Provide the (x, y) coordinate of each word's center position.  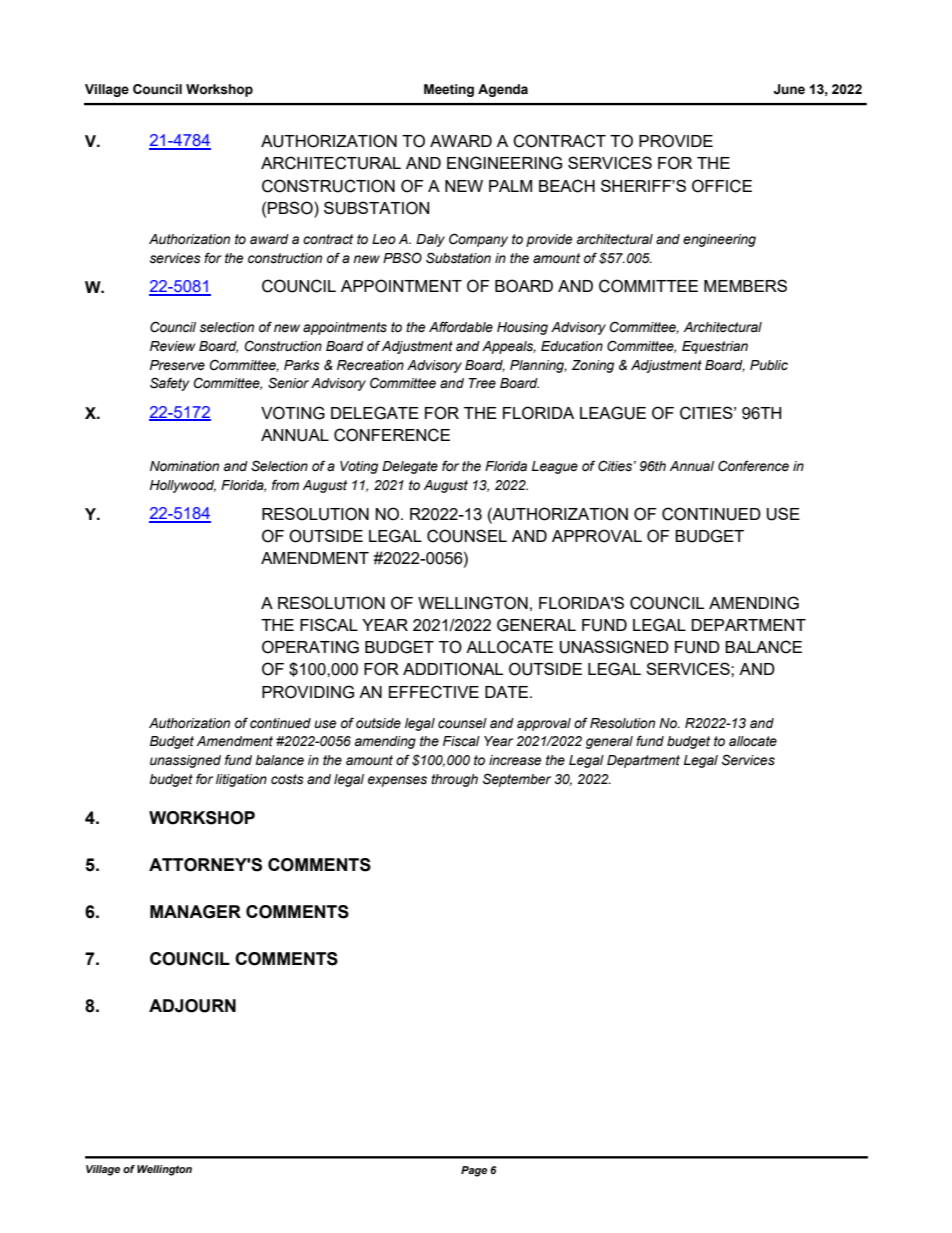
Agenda (503, 90)
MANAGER (195, 912)
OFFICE (722, 186)
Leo (384, 239)
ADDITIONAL (453, 669)
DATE (508, 692)
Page (474, 1171)
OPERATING (310, 647)
